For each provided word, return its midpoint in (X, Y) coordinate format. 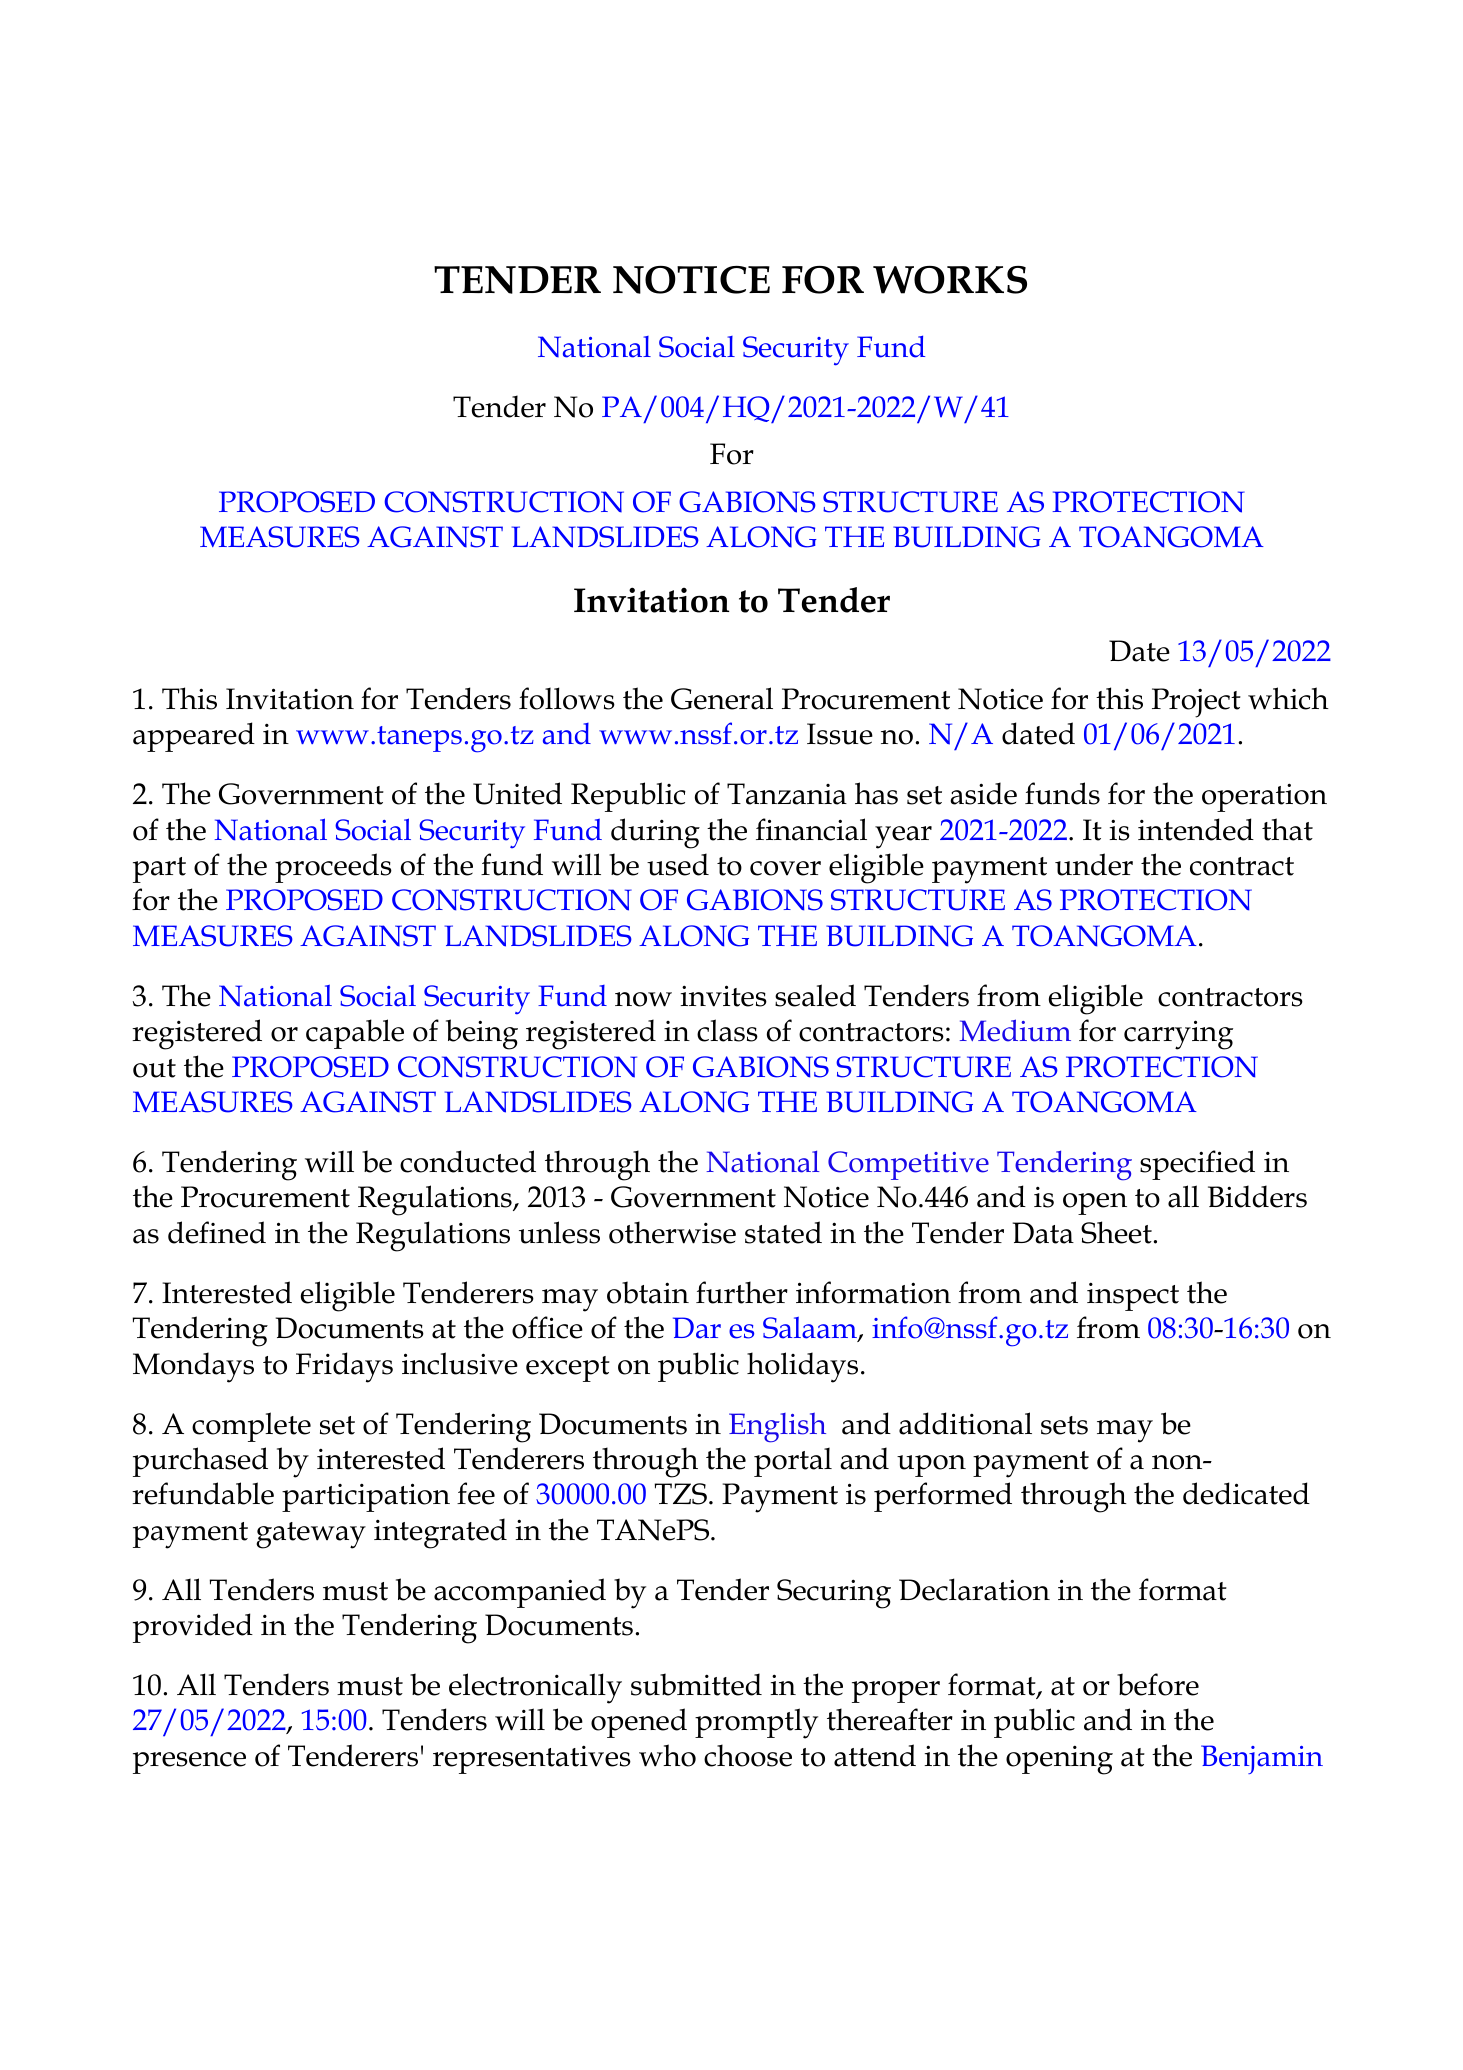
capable (355, 1034)
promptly (756, 1723)
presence (189, 1763)
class (727, 1030)
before (1158, 1684)
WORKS (950, 280)
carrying (1178, 1035)
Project (1196, 703)
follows (567, 698)
